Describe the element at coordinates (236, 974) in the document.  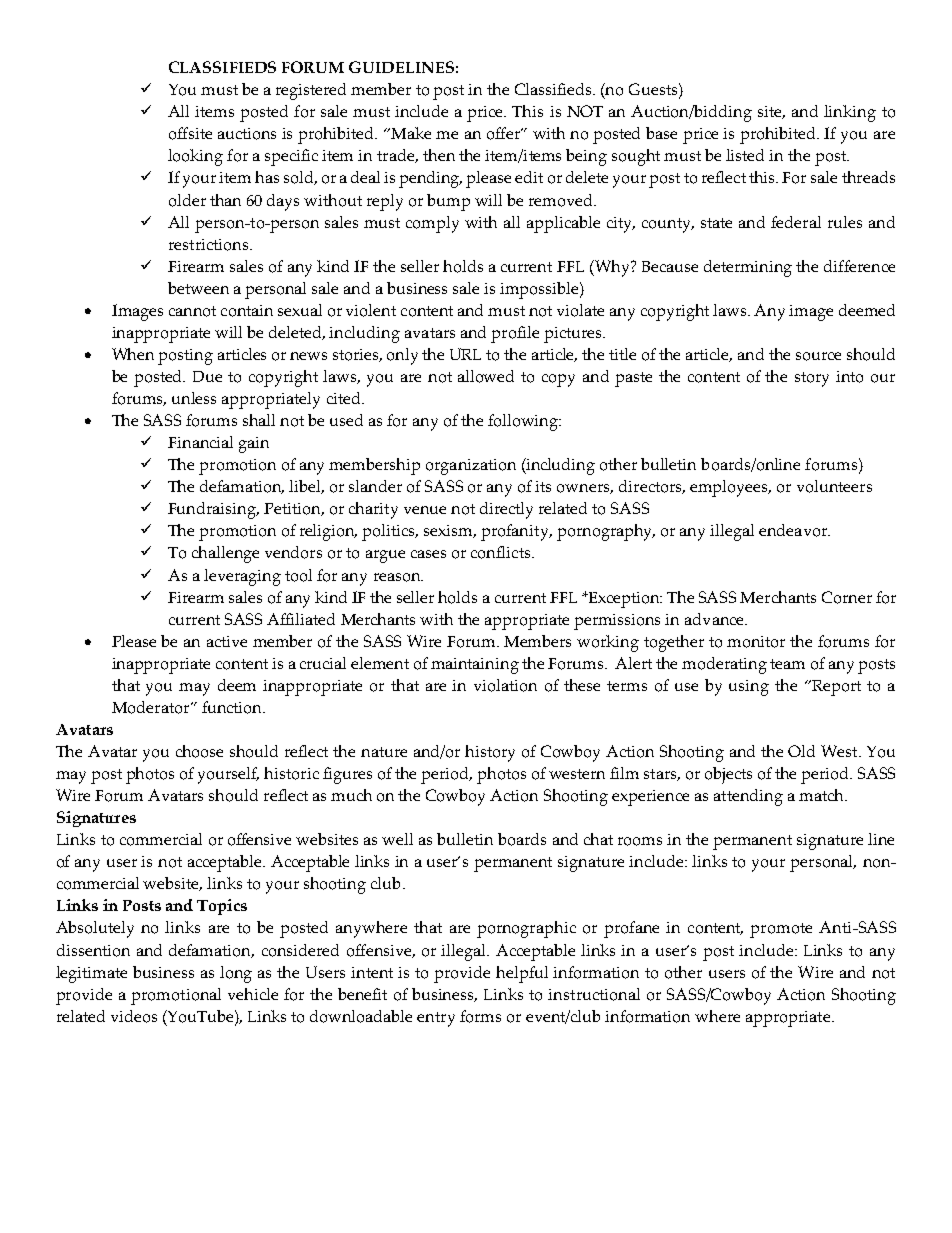
I see `long` at that location.
